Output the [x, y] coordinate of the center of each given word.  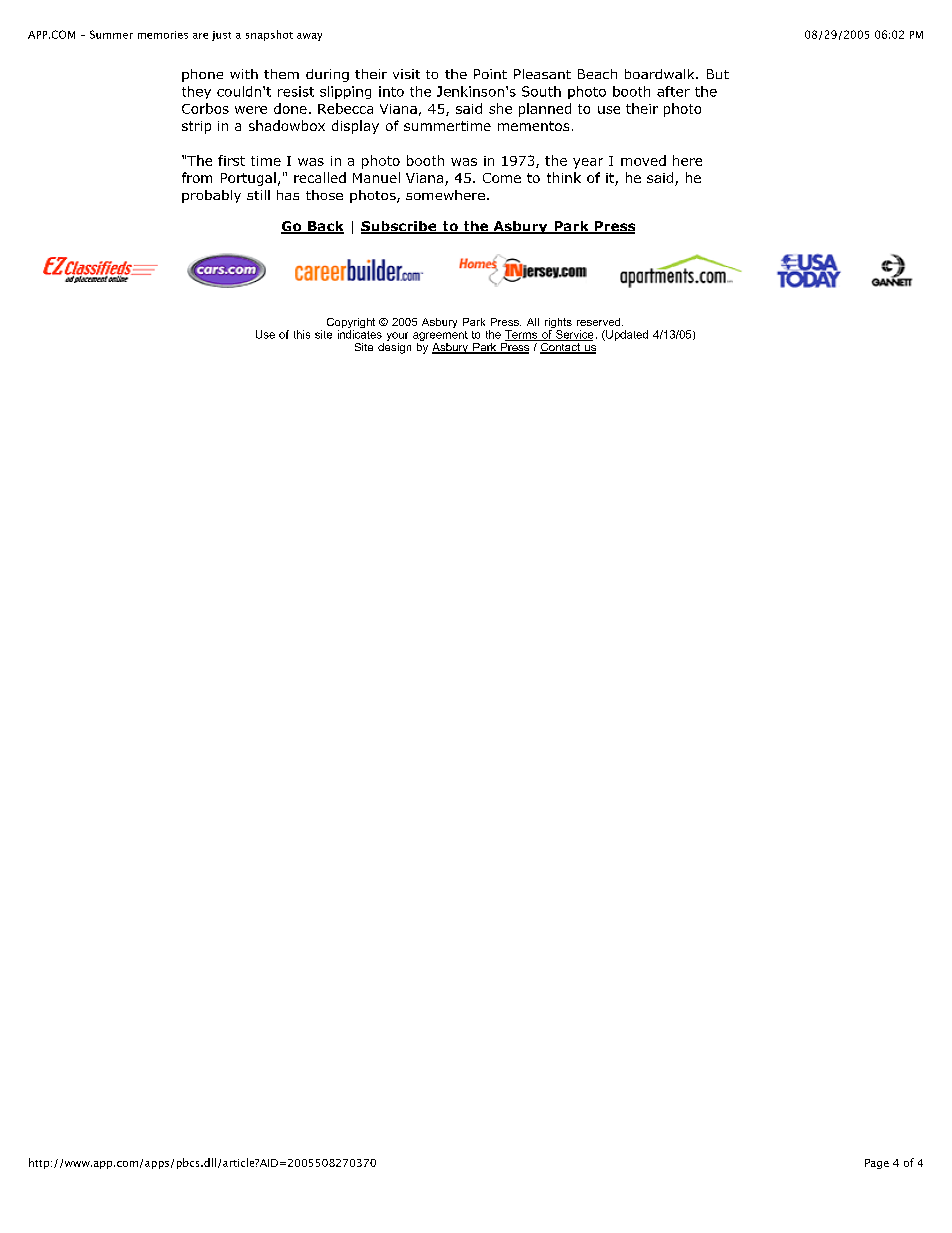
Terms [522, 335]
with [244, 74]
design [394, 348]
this [302, 334]
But [718, 74]
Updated [626, 335]
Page [877, 1164]
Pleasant [542, 74]
